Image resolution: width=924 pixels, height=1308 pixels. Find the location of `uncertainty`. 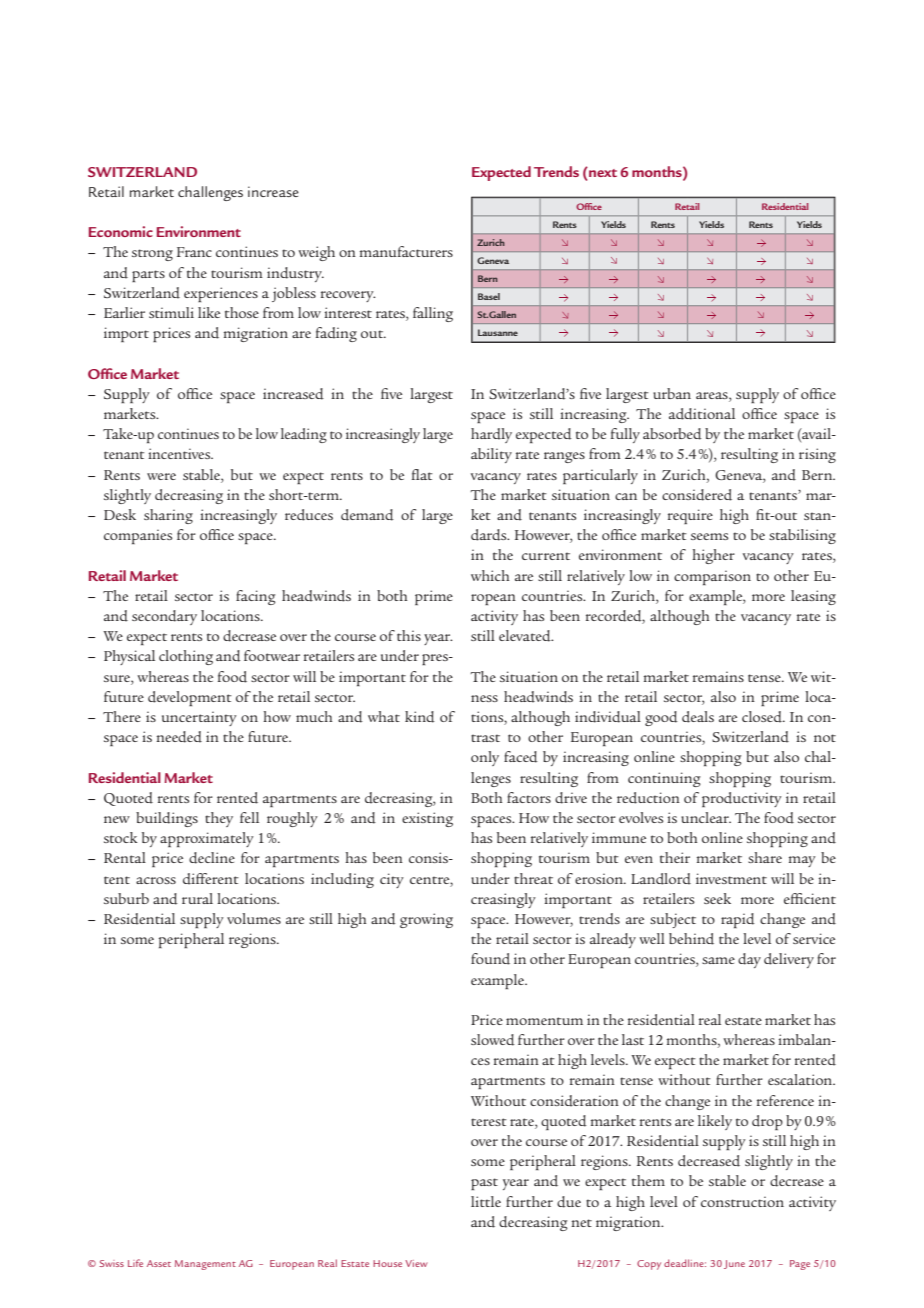

uncertainty is located at coordinates (199, 718).
